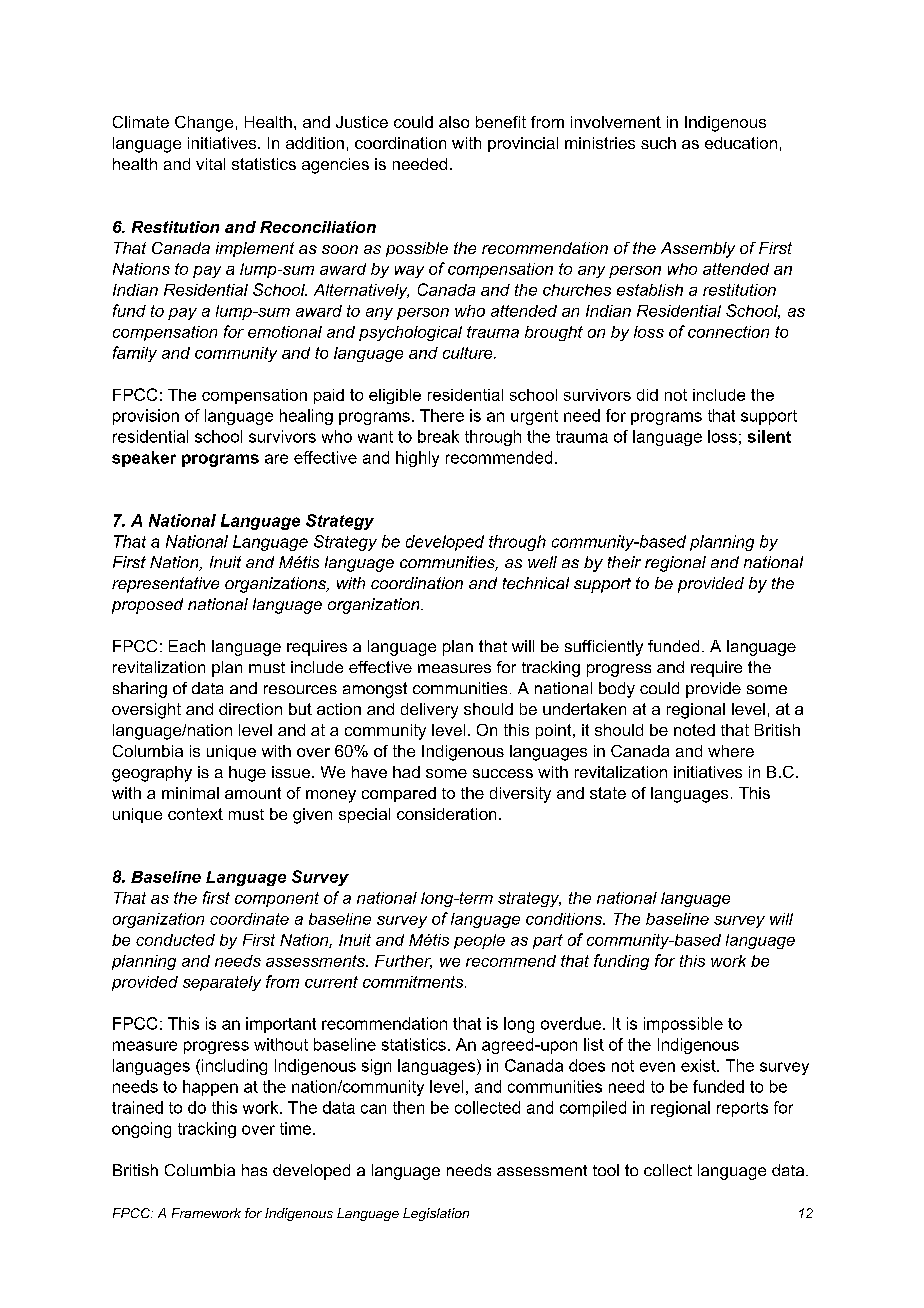  Describe the element at coordinates (454, 122) in the document. I see `also` at that location.
